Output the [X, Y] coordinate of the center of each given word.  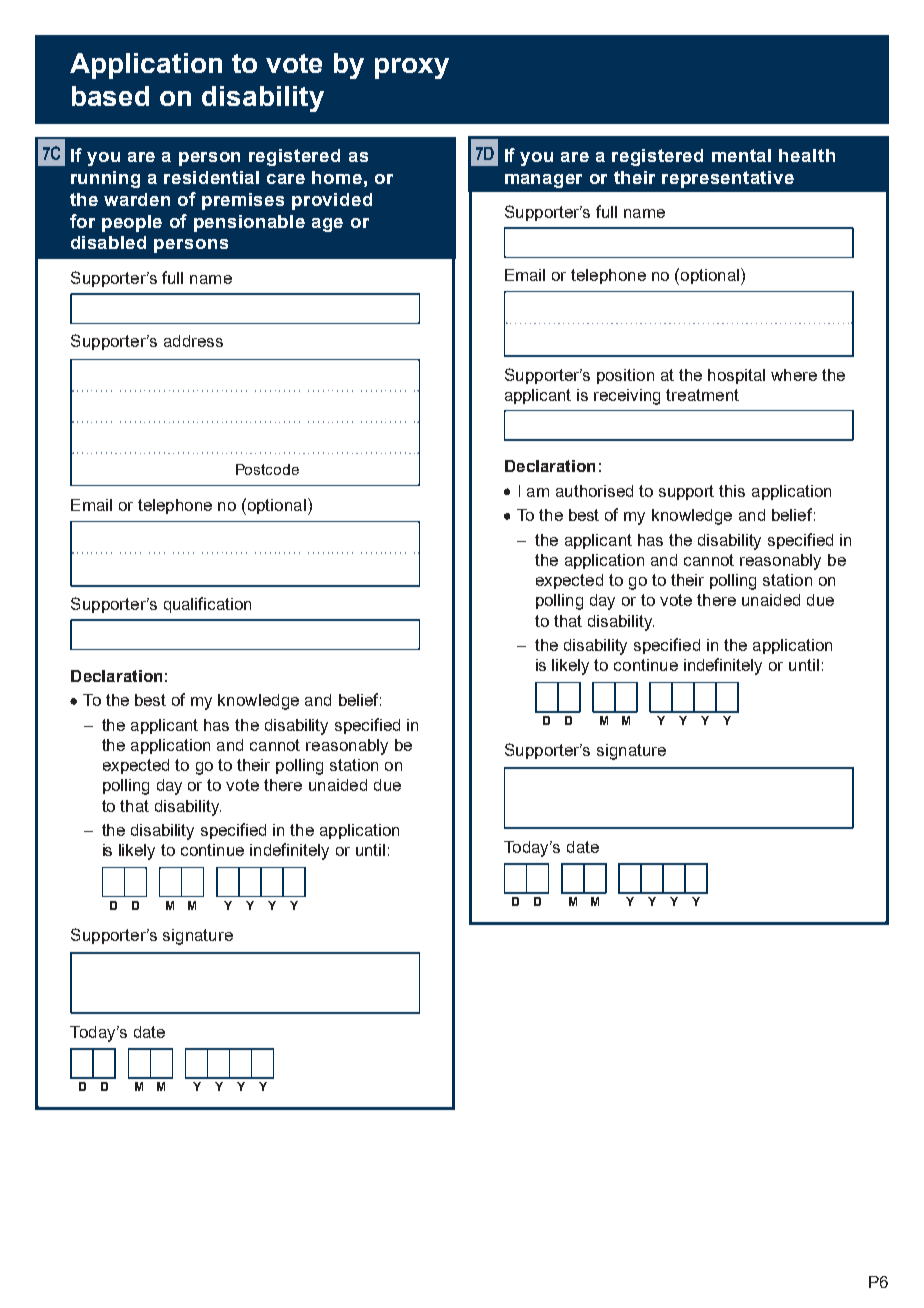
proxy [412, 68]
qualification [207, 605]
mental [741, 155]
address [193, 341]
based [110, 96]
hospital [736, 376]
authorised [594, 491]
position [625, 376]
